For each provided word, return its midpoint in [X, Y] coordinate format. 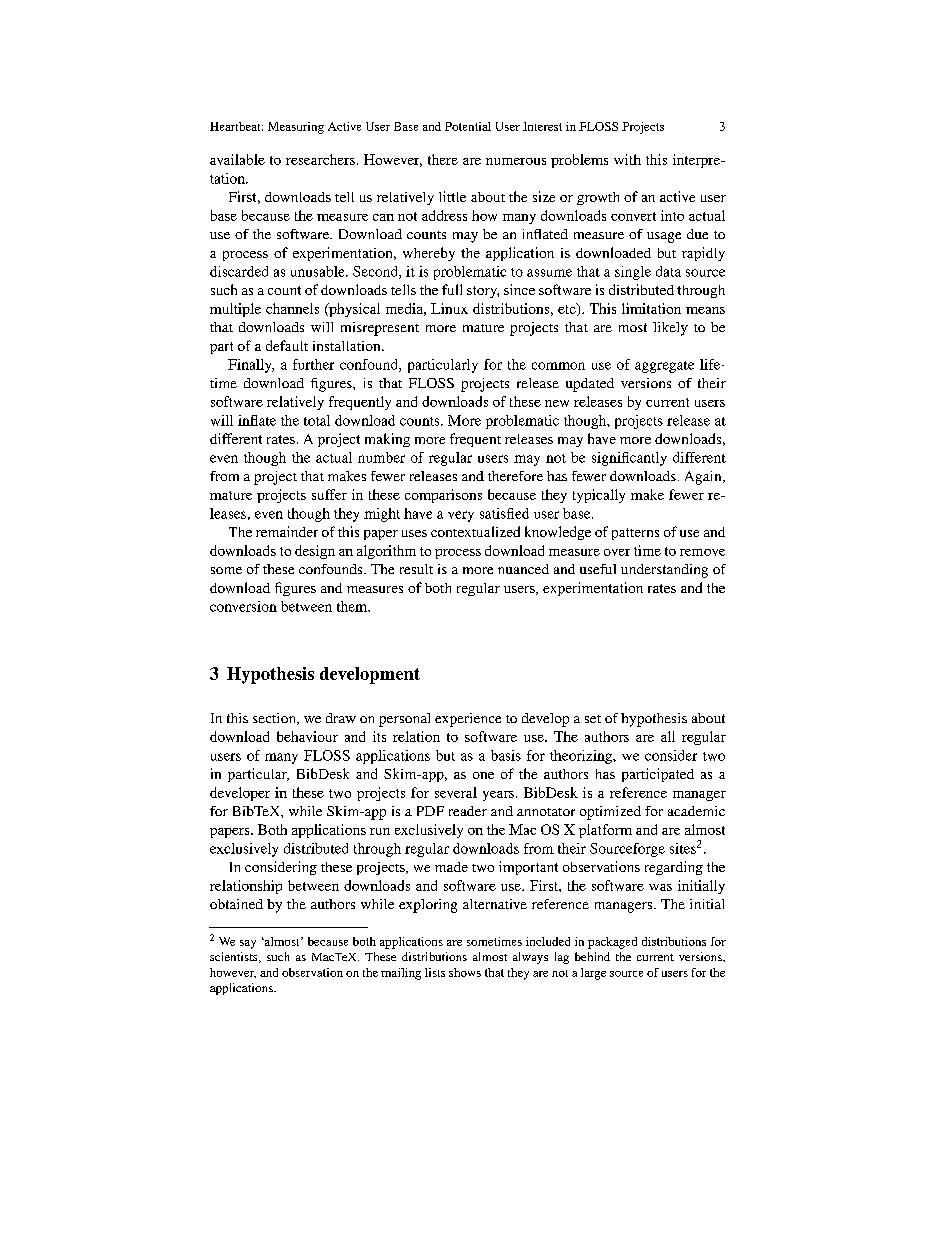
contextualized [475, 531]
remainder [287, 531]
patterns [635, 534]
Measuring [296, 128]
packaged [612, 943]
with [627, 159]
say [248, 944]
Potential [468, 126]
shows [465, 972]
